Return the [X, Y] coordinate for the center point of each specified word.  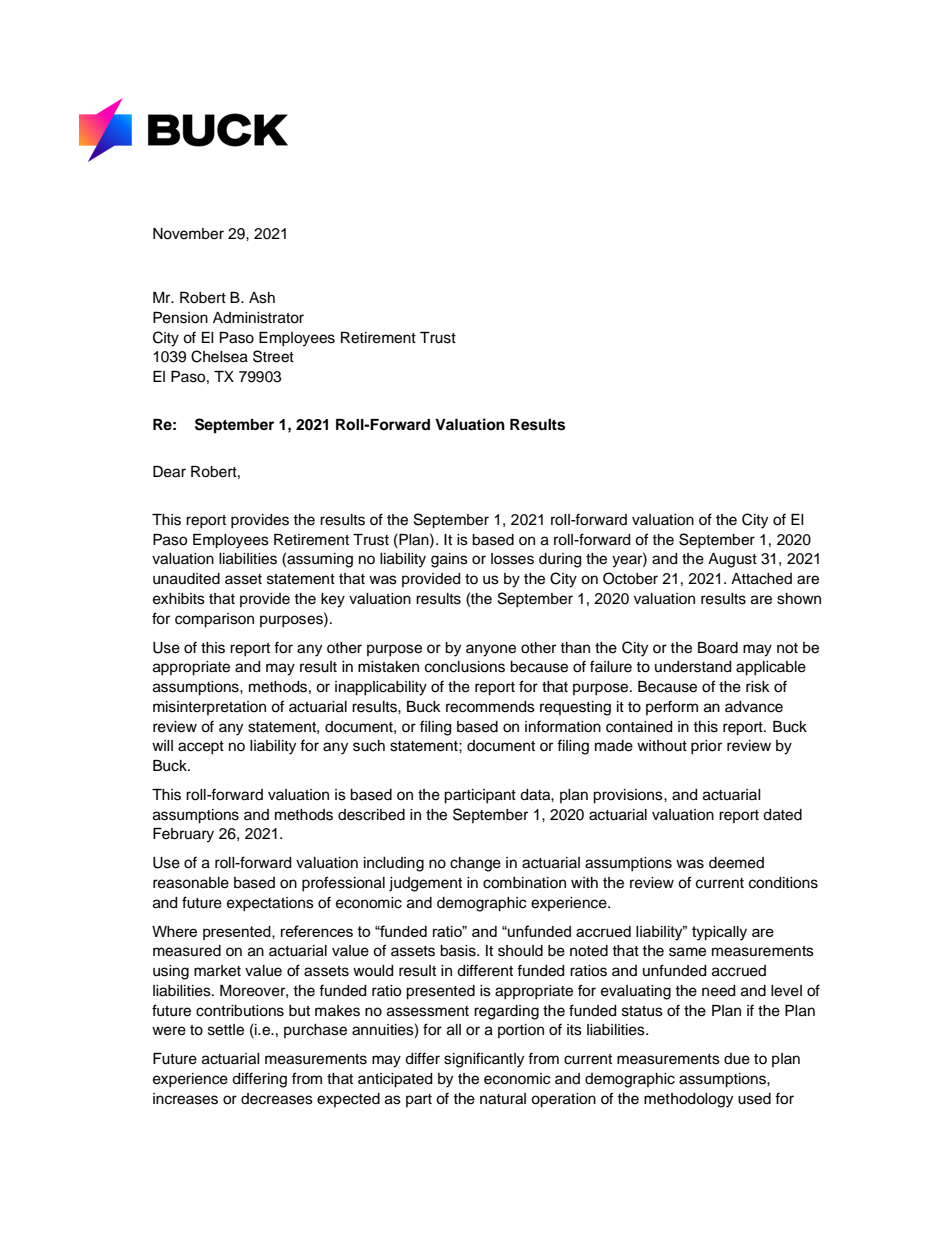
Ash [262, 298]
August [732, 560]
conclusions [465, 667]
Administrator [258, 318]
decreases [277, 1099]
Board [718, 648]
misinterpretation [209, 708]
